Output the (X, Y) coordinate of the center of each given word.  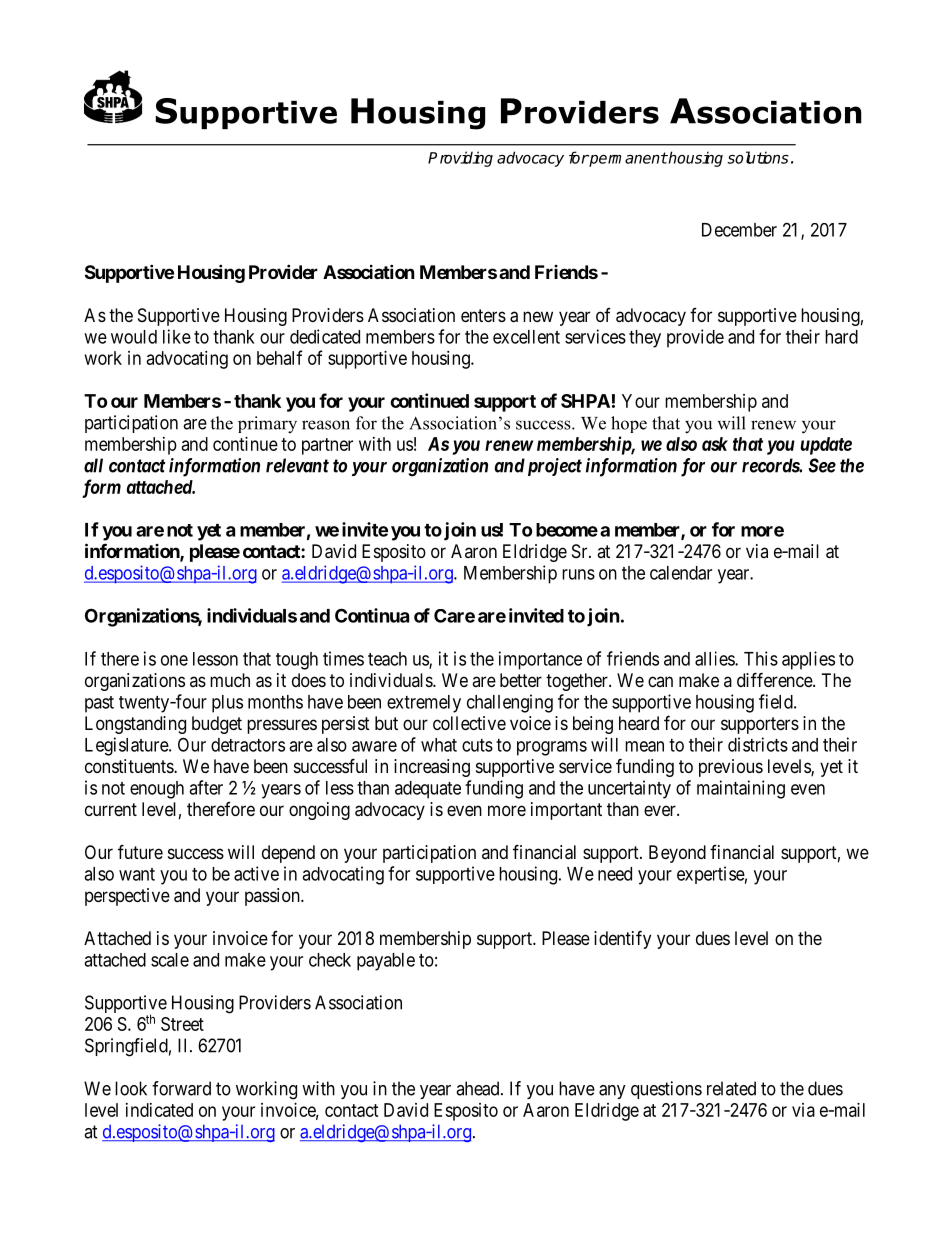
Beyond (677, 854)
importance (540, 660)
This (761, 658)
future (140, 851)
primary (267, 425)
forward (181, 1088)
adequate (428, 790)
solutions (758, 157)
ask (715, 444)
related (731, 1088)
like (177, 336)
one (174, 660)
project (553, 467)
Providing (460, 159)
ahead (479, 1088)
